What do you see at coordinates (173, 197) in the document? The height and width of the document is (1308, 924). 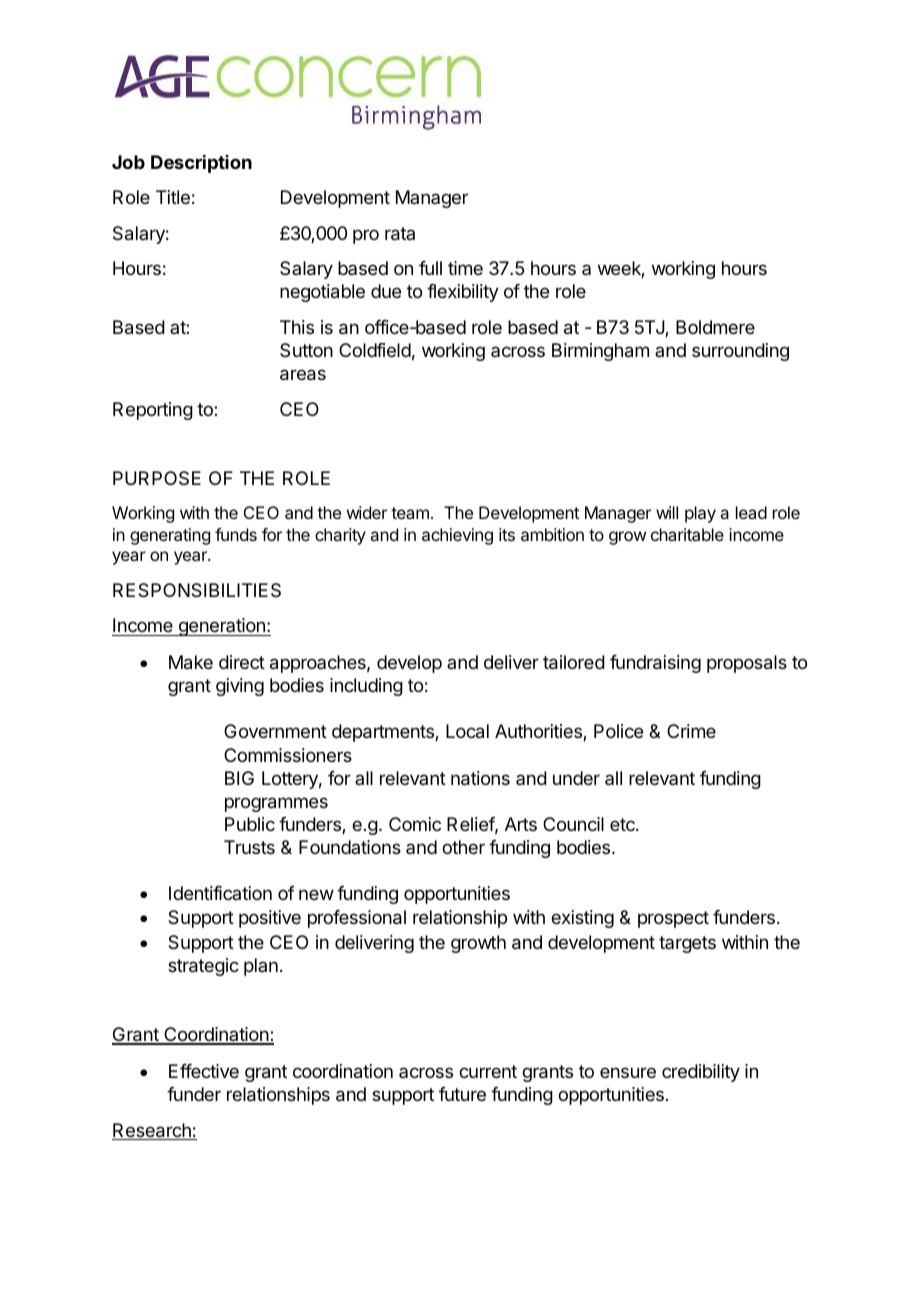 I see `Title` at bounding box center [173, 197].
